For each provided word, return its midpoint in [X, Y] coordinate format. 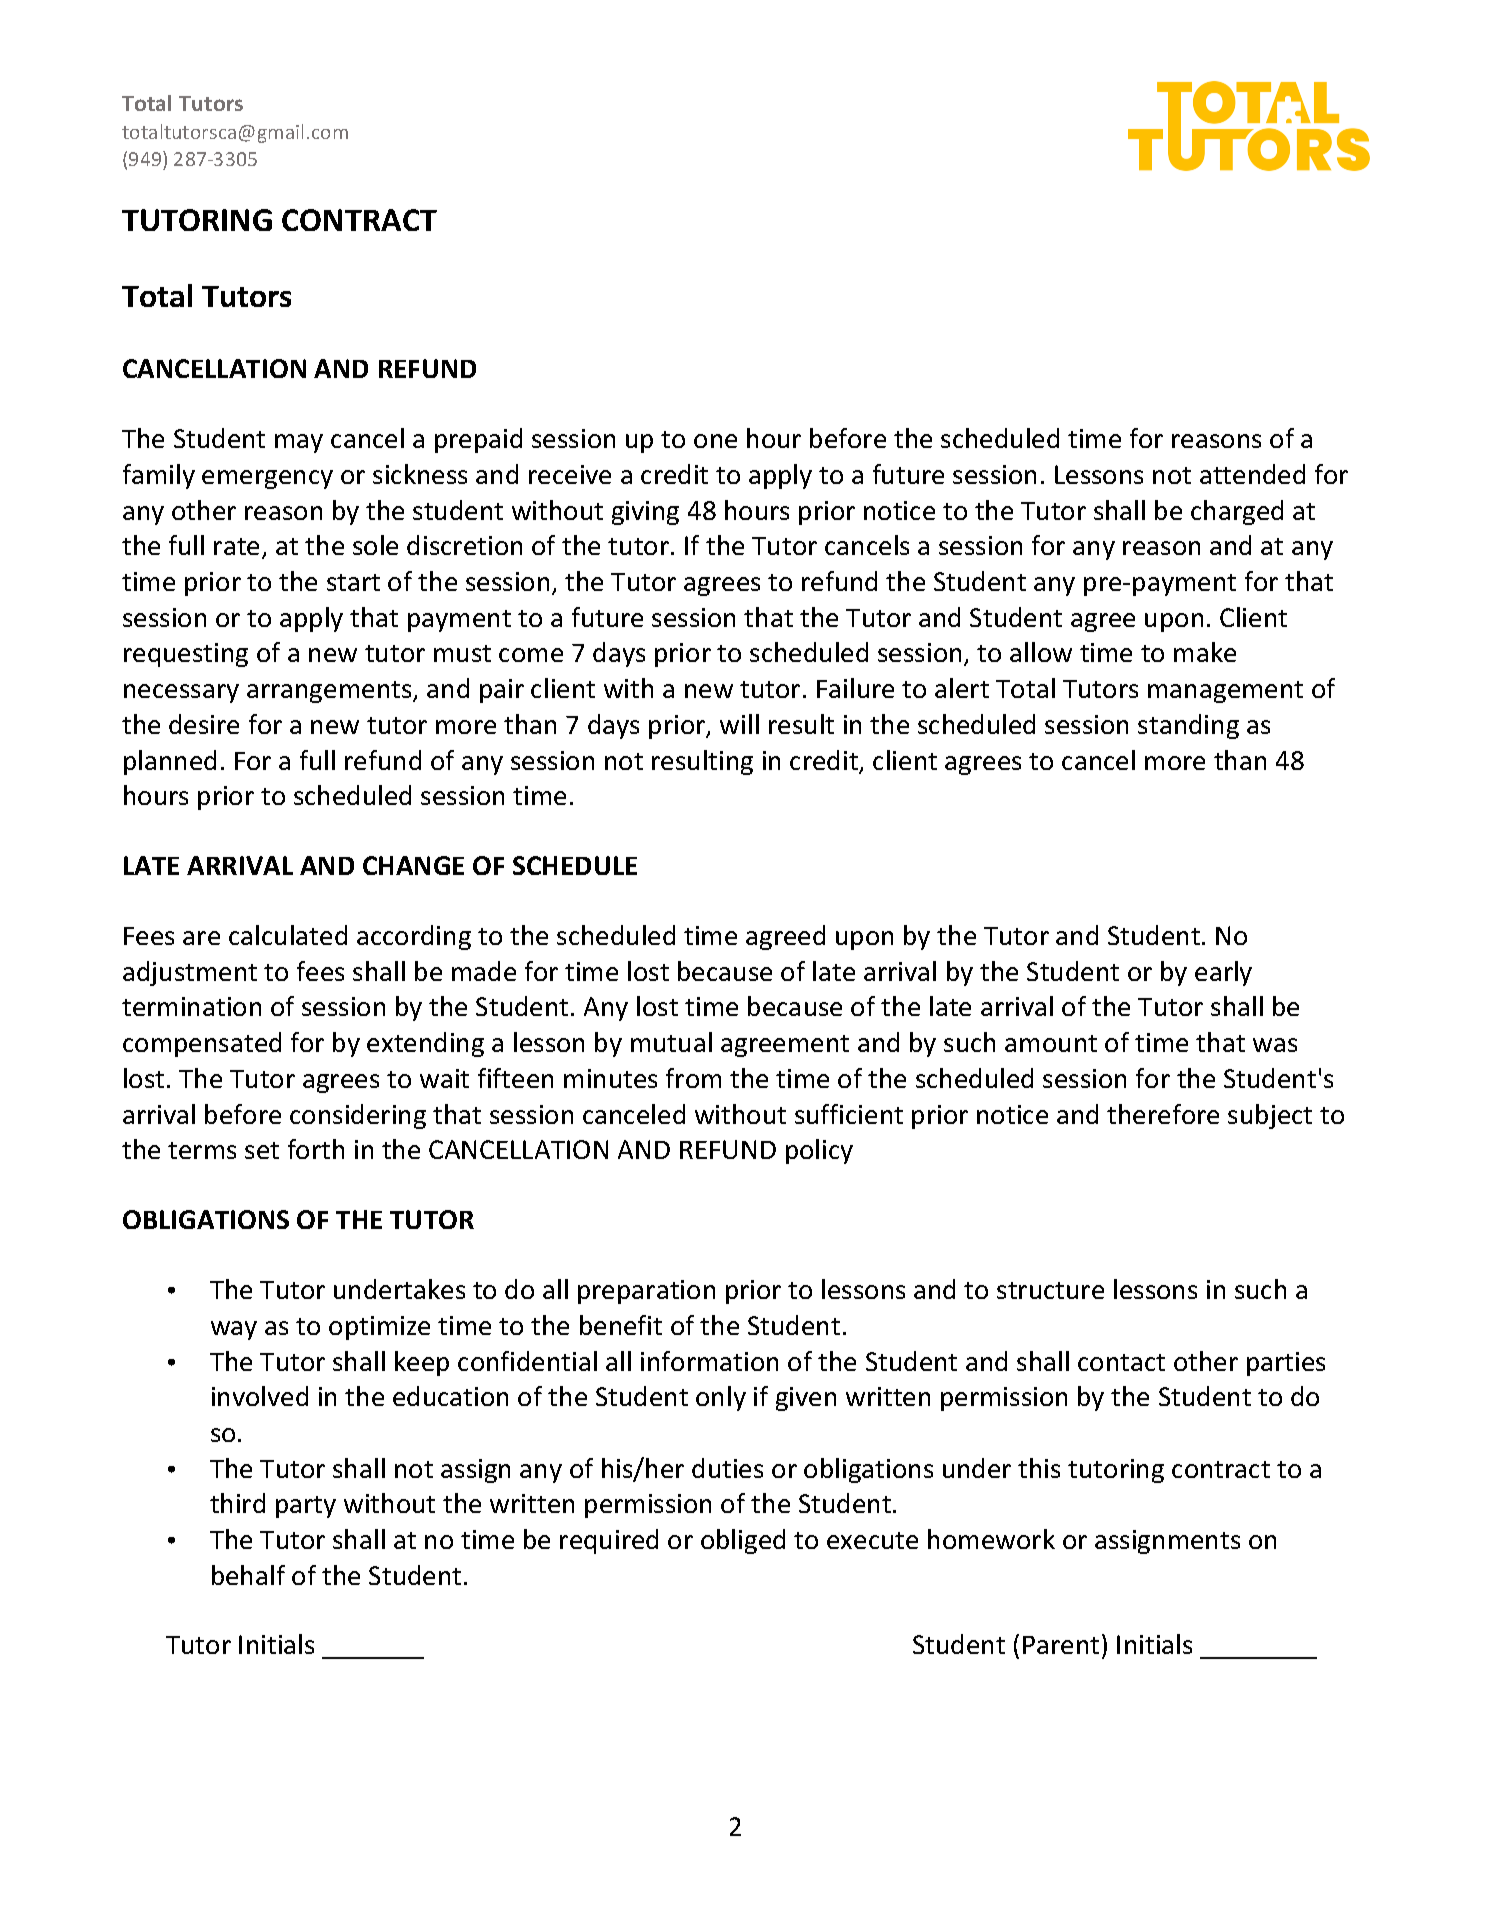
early [1223, 973]
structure [1050, 1290]
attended [1252, 474]
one [715, 441]
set [262, 1150]
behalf [248, 1575]
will [739, 724]
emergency [267, 479]
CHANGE [413, 865]
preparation [646, 1292]
